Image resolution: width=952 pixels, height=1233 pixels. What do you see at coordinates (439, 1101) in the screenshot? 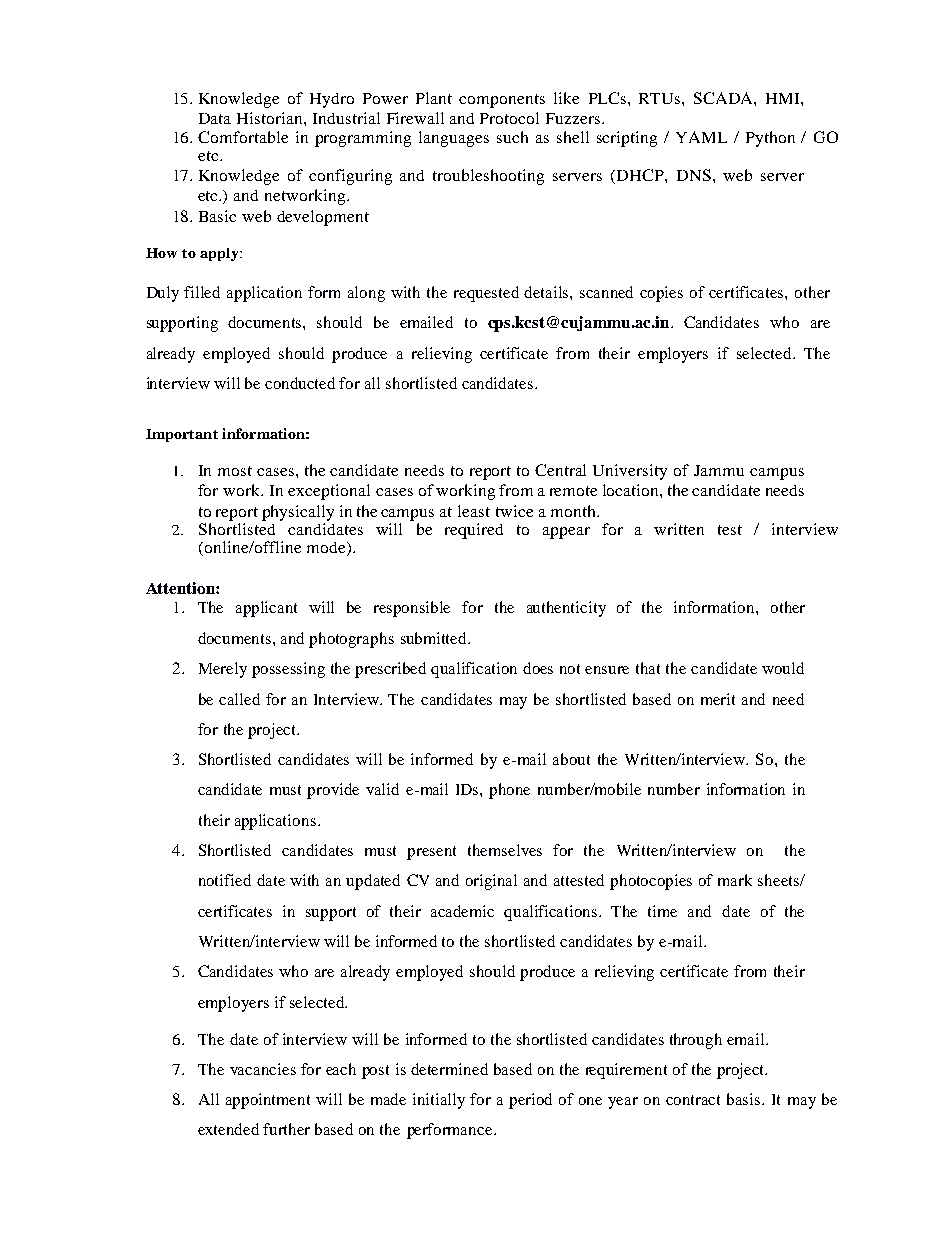
I see `initially` at bounding box center [439, 1101].
